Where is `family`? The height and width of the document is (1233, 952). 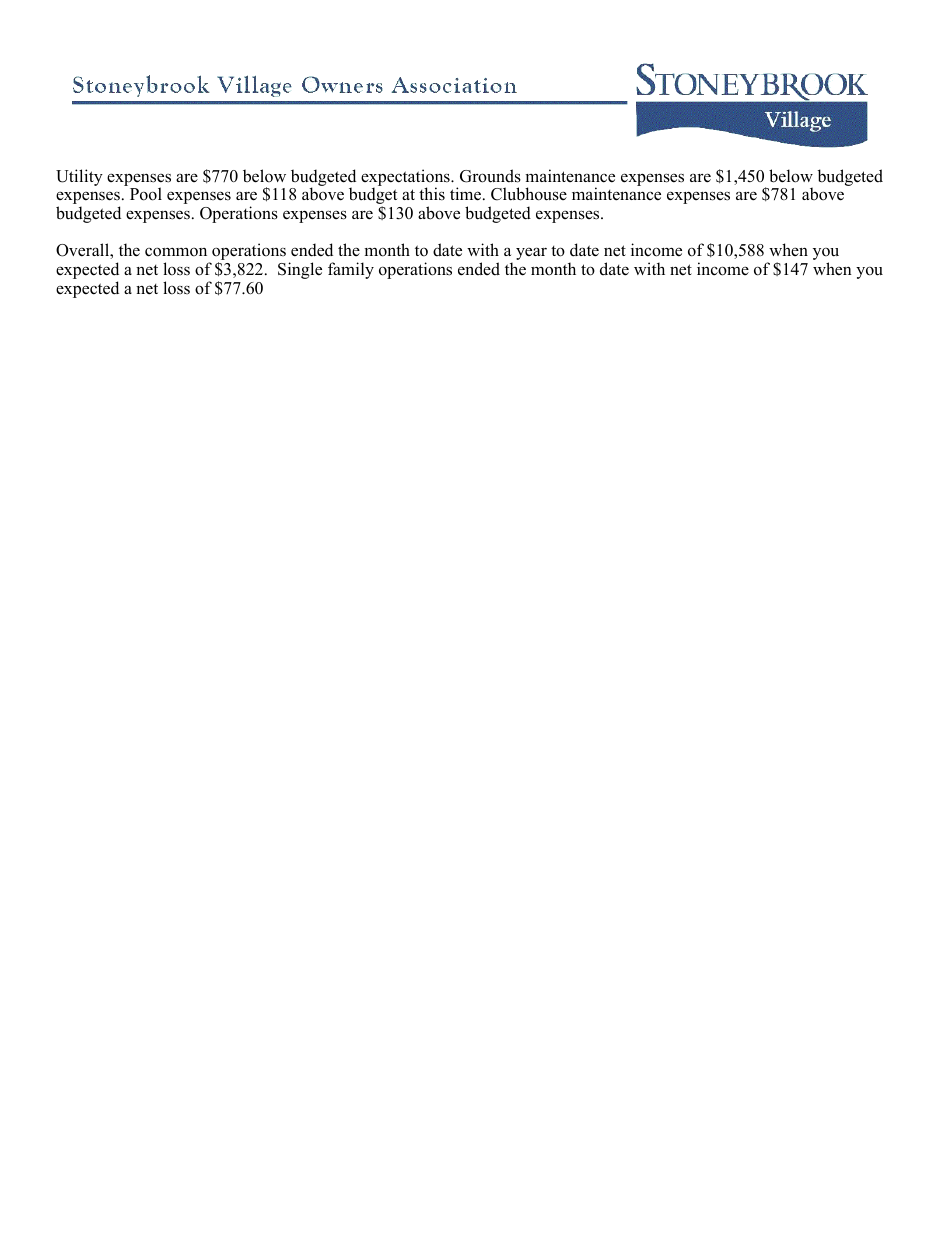
family is located at coordinates (351, 270).
